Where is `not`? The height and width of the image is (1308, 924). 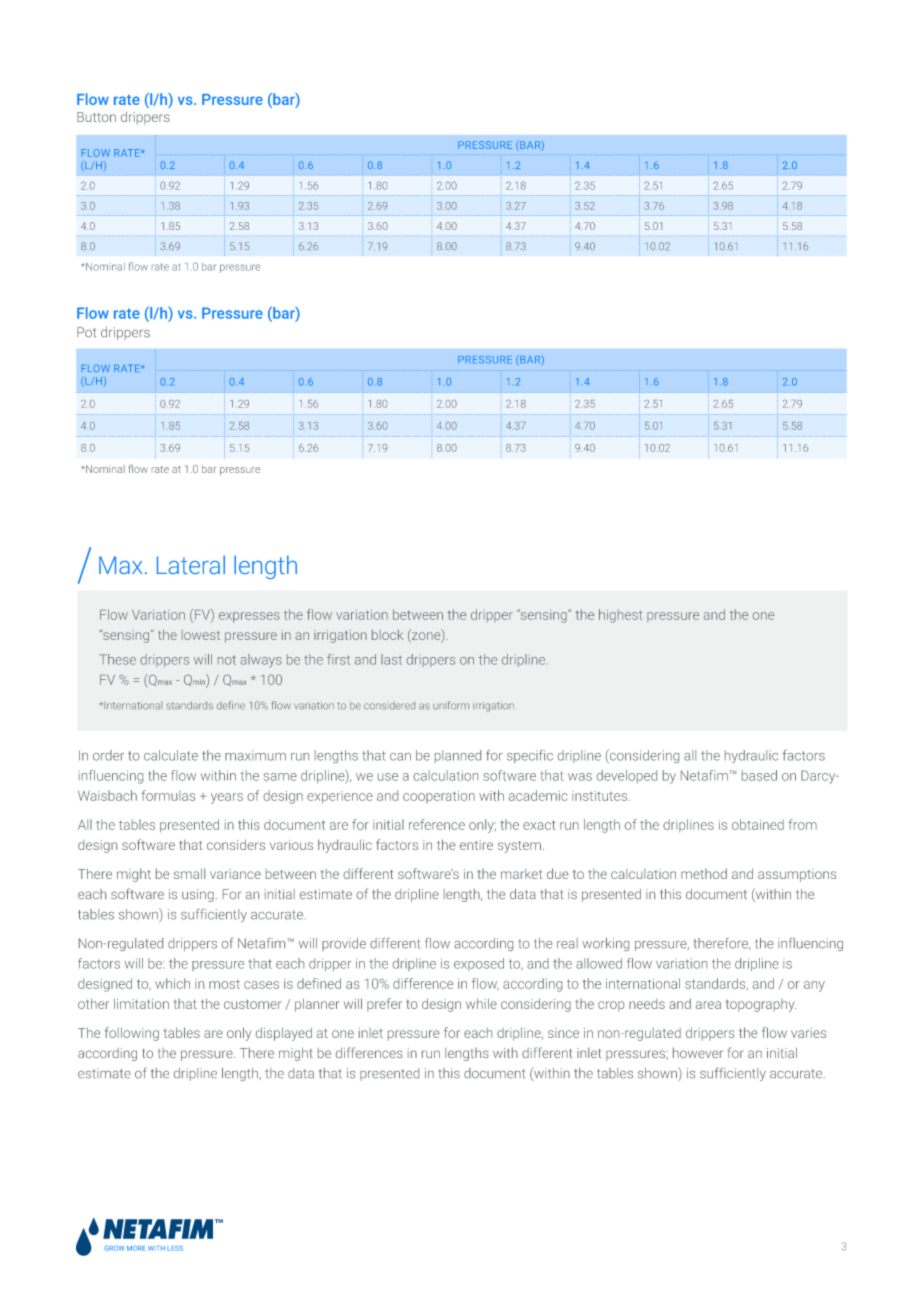 not is located at coordinates (227, 660).
